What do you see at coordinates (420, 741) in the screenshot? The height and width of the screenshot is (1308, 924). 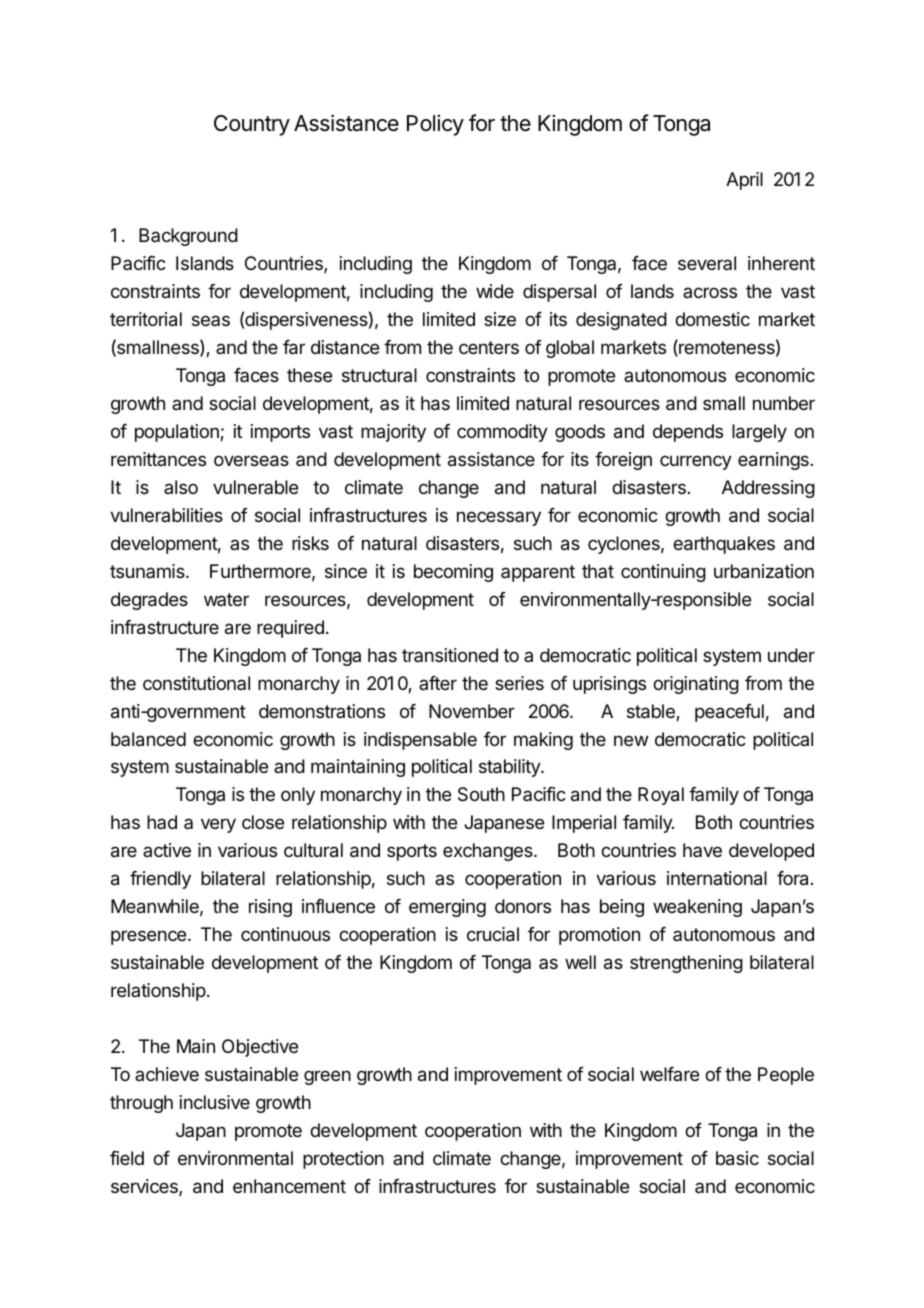 I see `indispensable` at bounding box center [420, 741].
